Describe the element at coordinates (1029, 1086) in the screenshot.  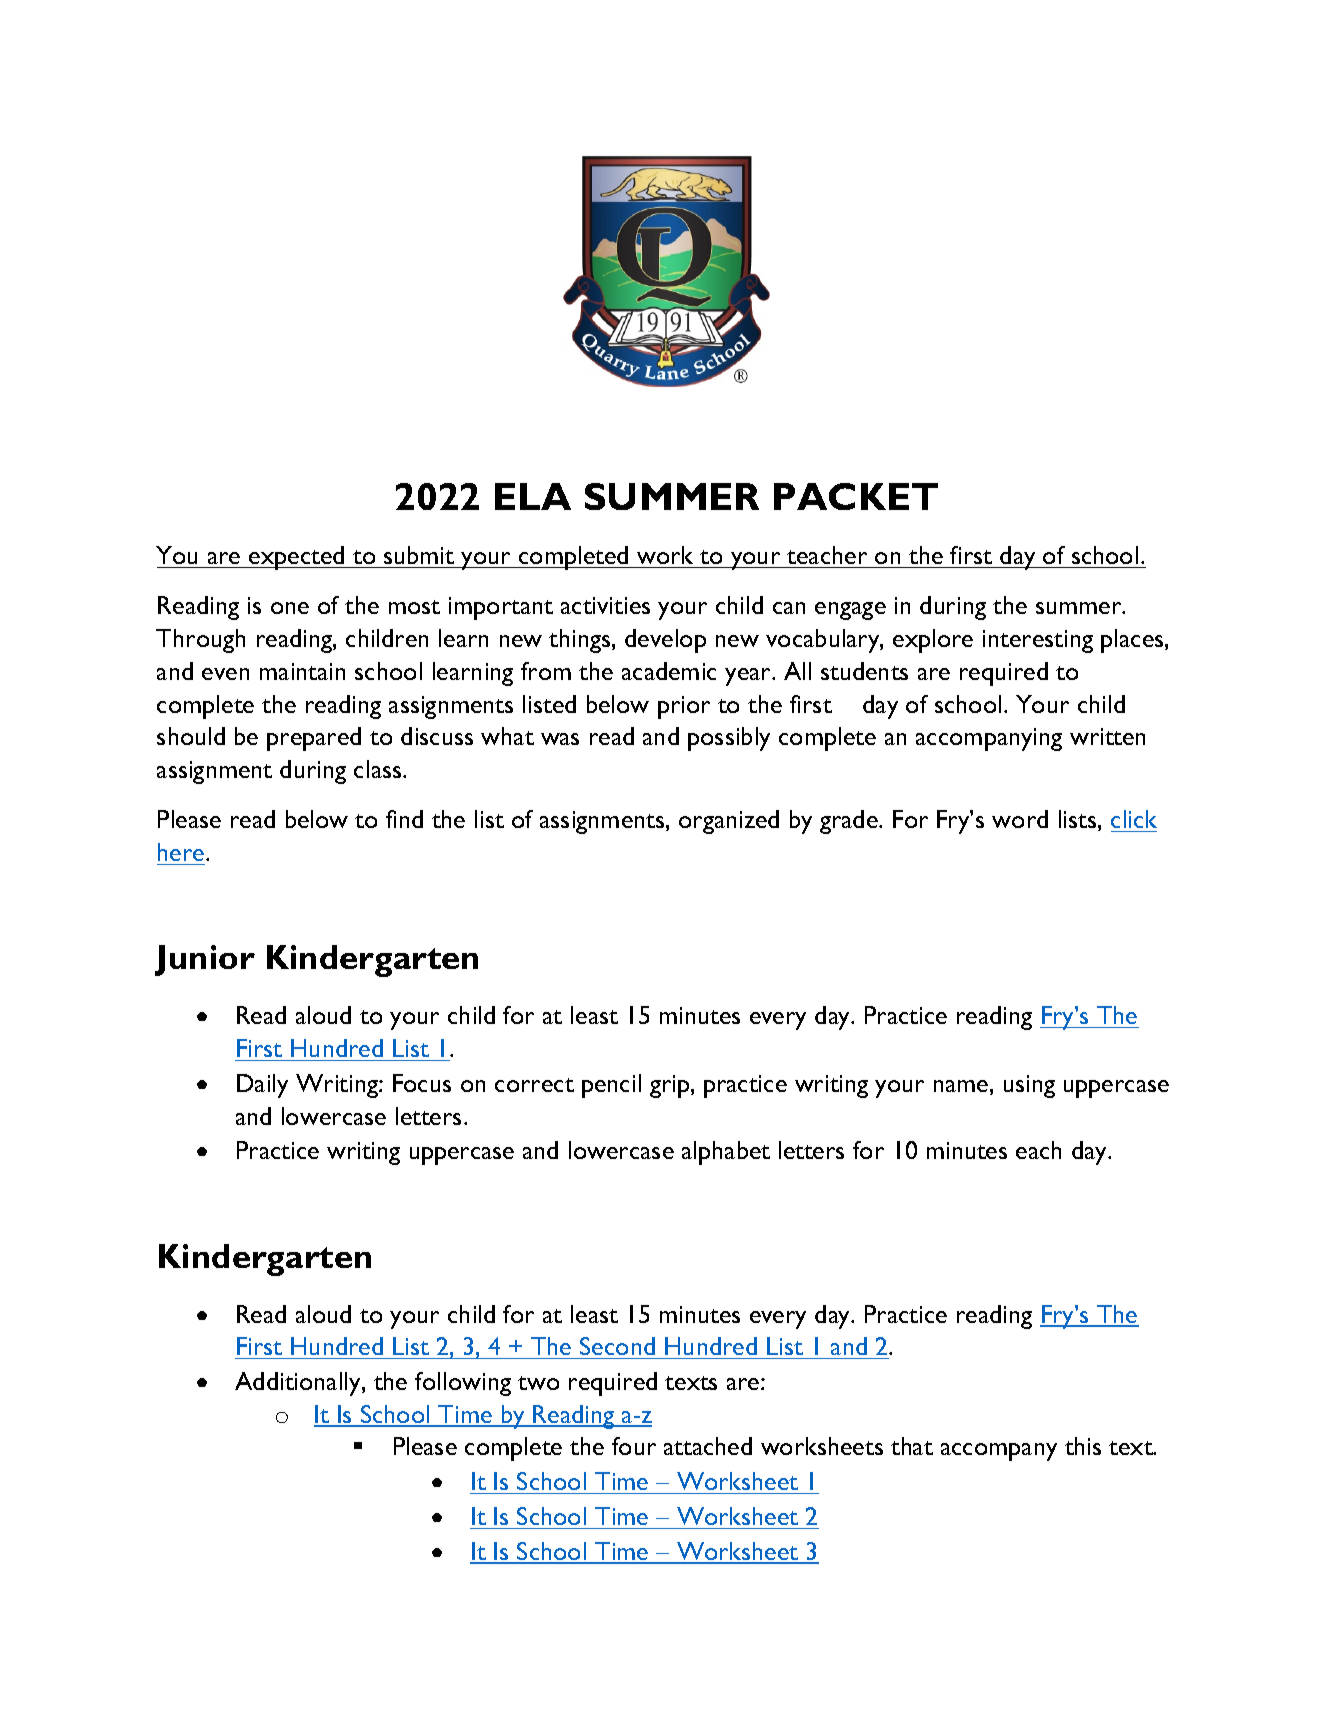
I see `using` at that location.
